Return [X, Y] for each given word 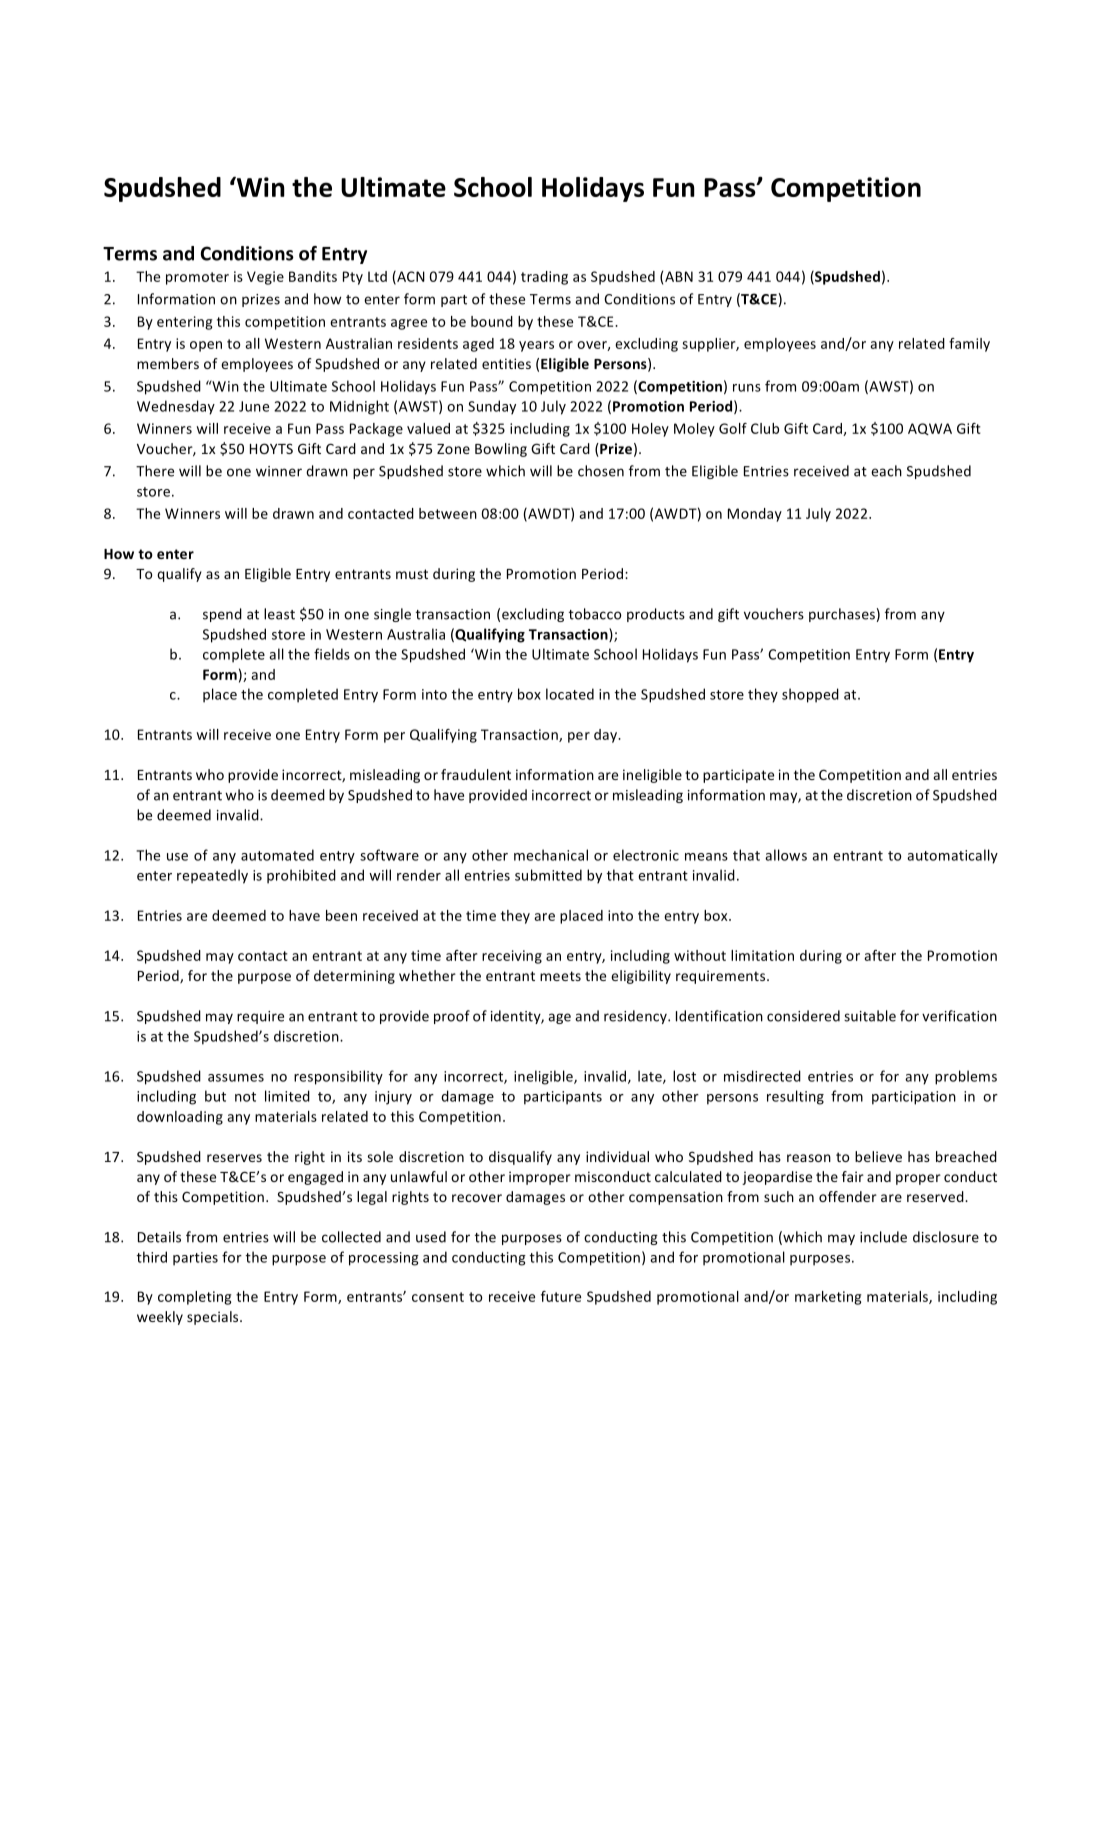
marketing [828, 1298]
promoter [197, 278]
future [561, 1296]
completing [194, 1298]
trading [544, 278]
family [969, 345]
